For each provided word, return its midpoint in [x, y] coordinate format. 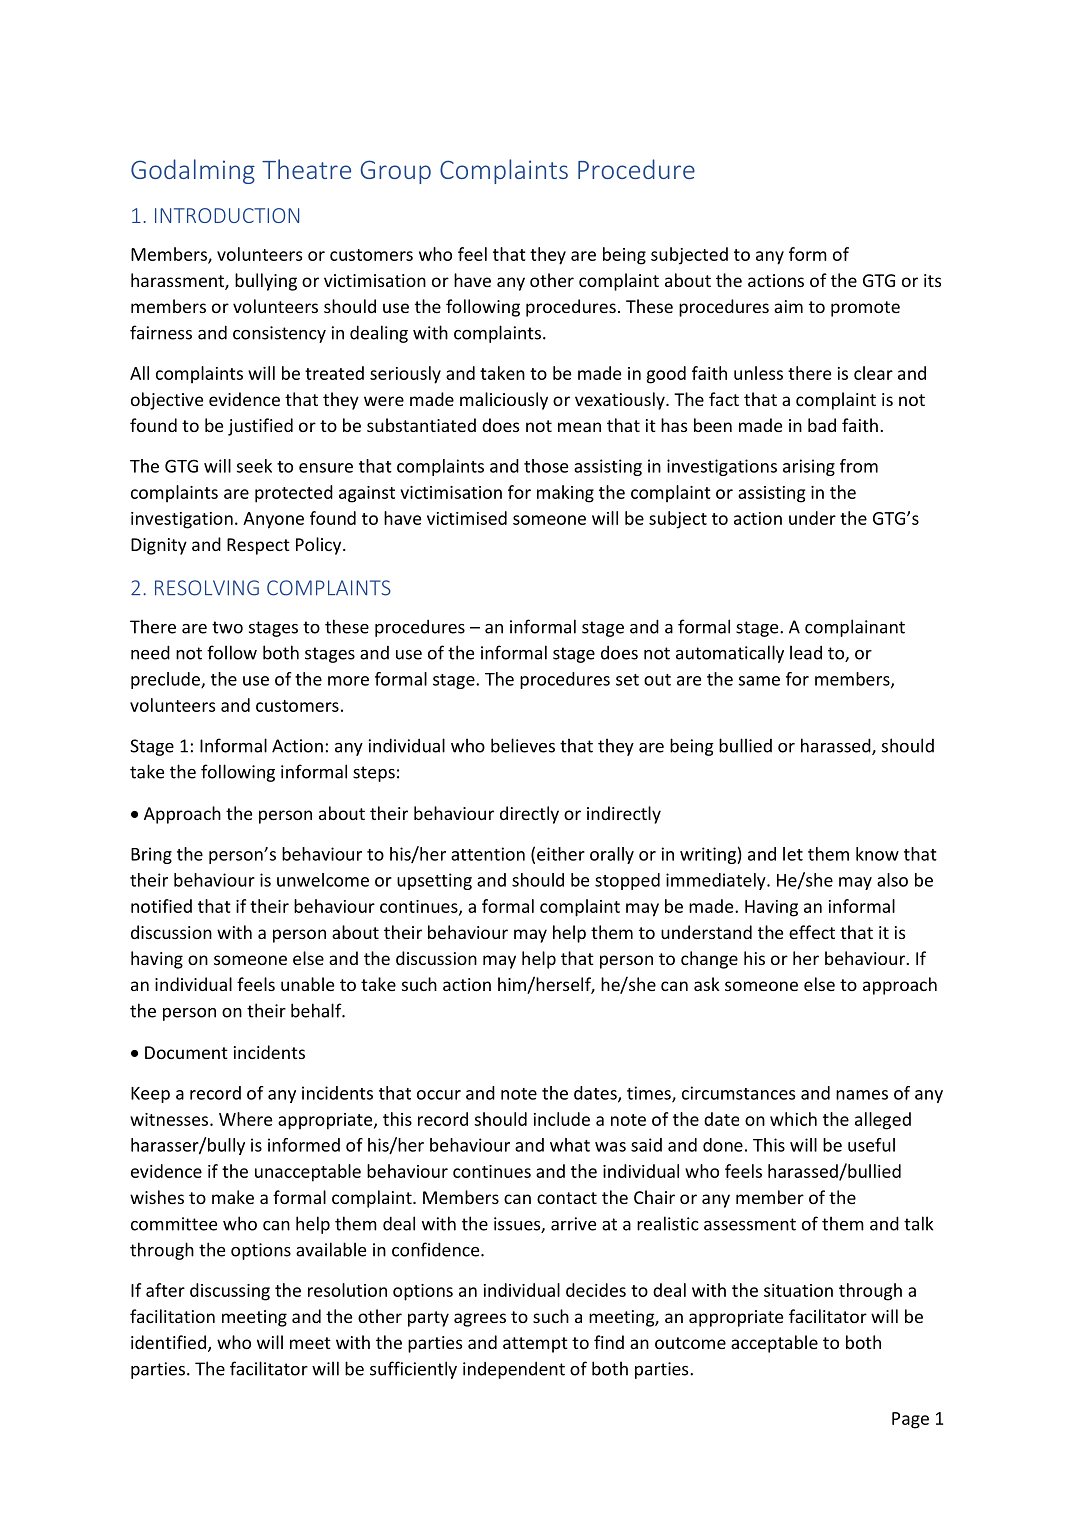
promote [865, 309]
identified [168, 1342]
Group [396, 172]
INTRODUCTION [227, 215]
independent [514, 1370]
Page [910, 1420]
